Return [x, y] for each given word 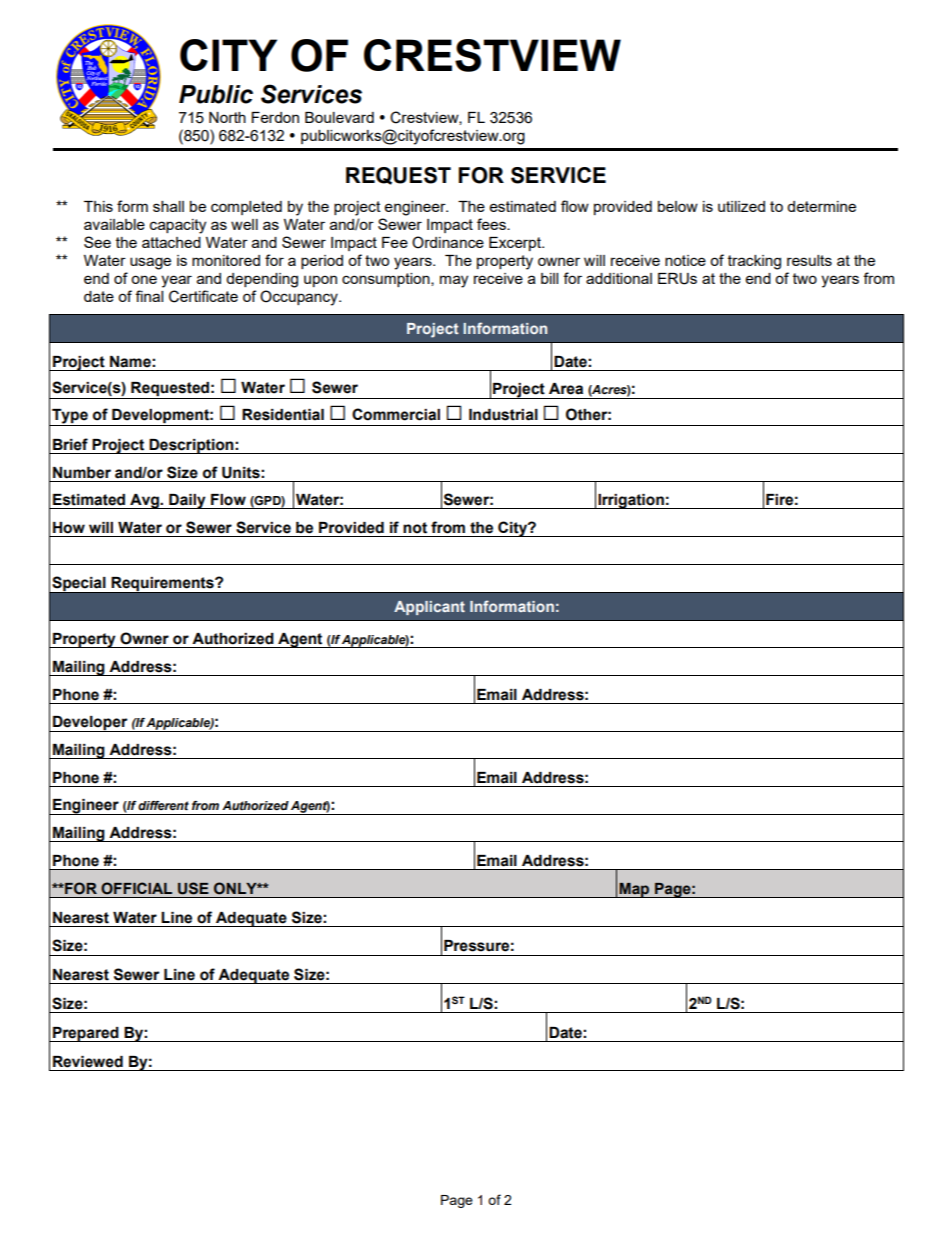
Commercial [396, 414]
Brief [70, 444]
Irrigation [631, 501]
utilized [741, 206]
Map [634, 890]
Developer [90, 724]
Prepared [86, 1034]
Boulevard [339, 117]
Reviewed [88, 1062]
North [227, 117]
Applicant [429, 608]
